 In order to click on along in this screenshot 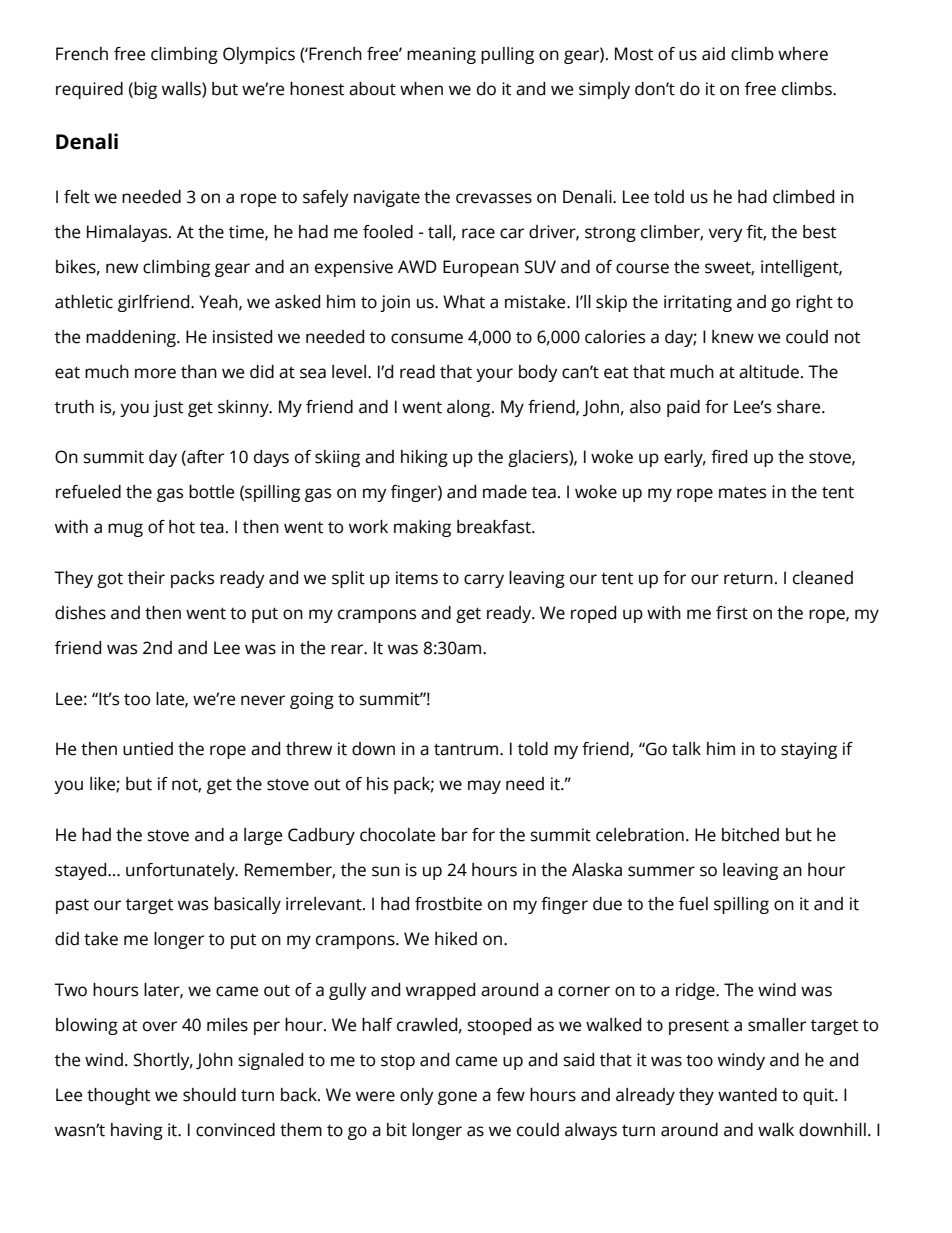, I will do `click(470, 408)`.
